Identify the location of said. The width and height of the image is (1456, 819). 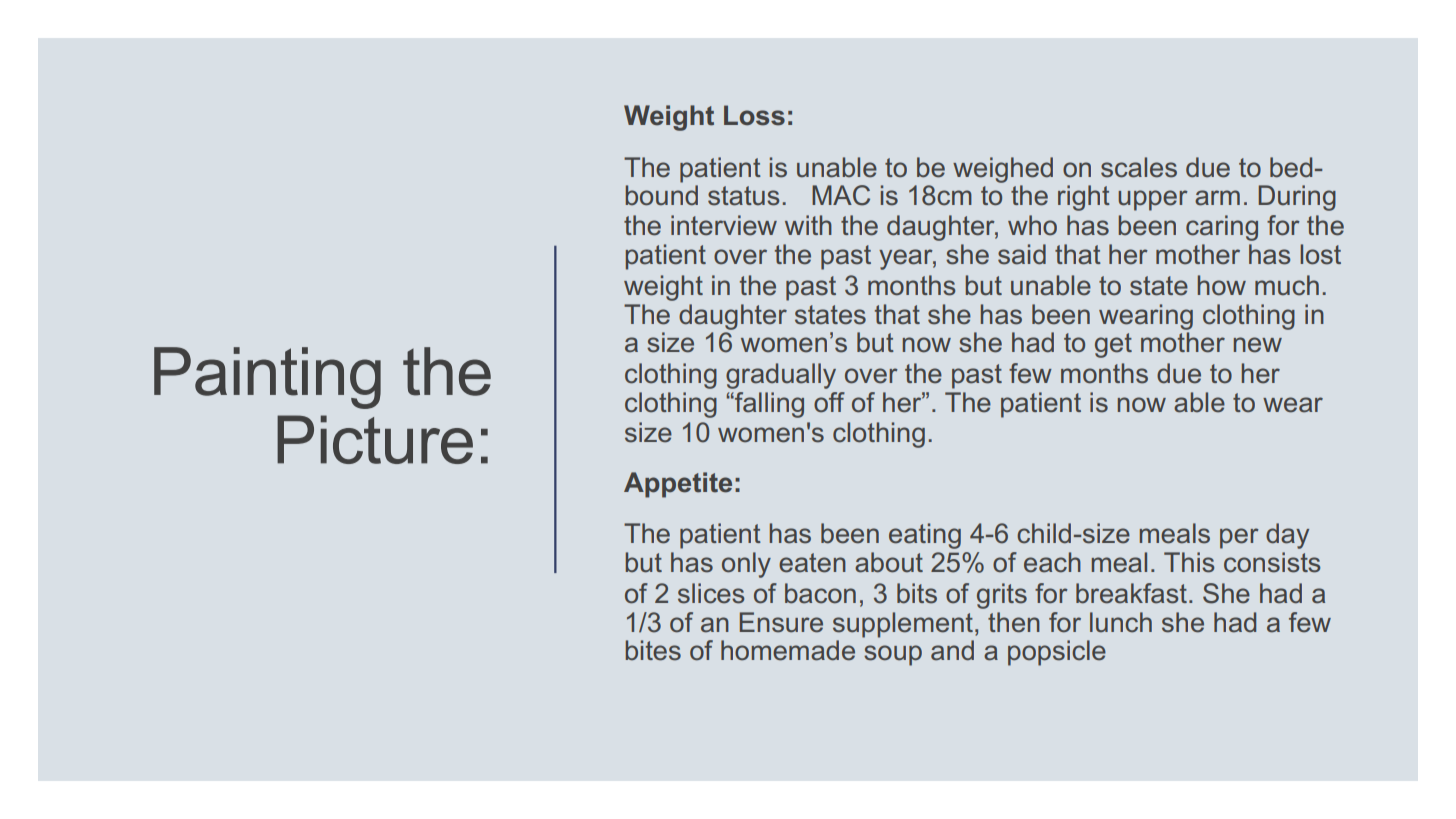
(1022, 254).
